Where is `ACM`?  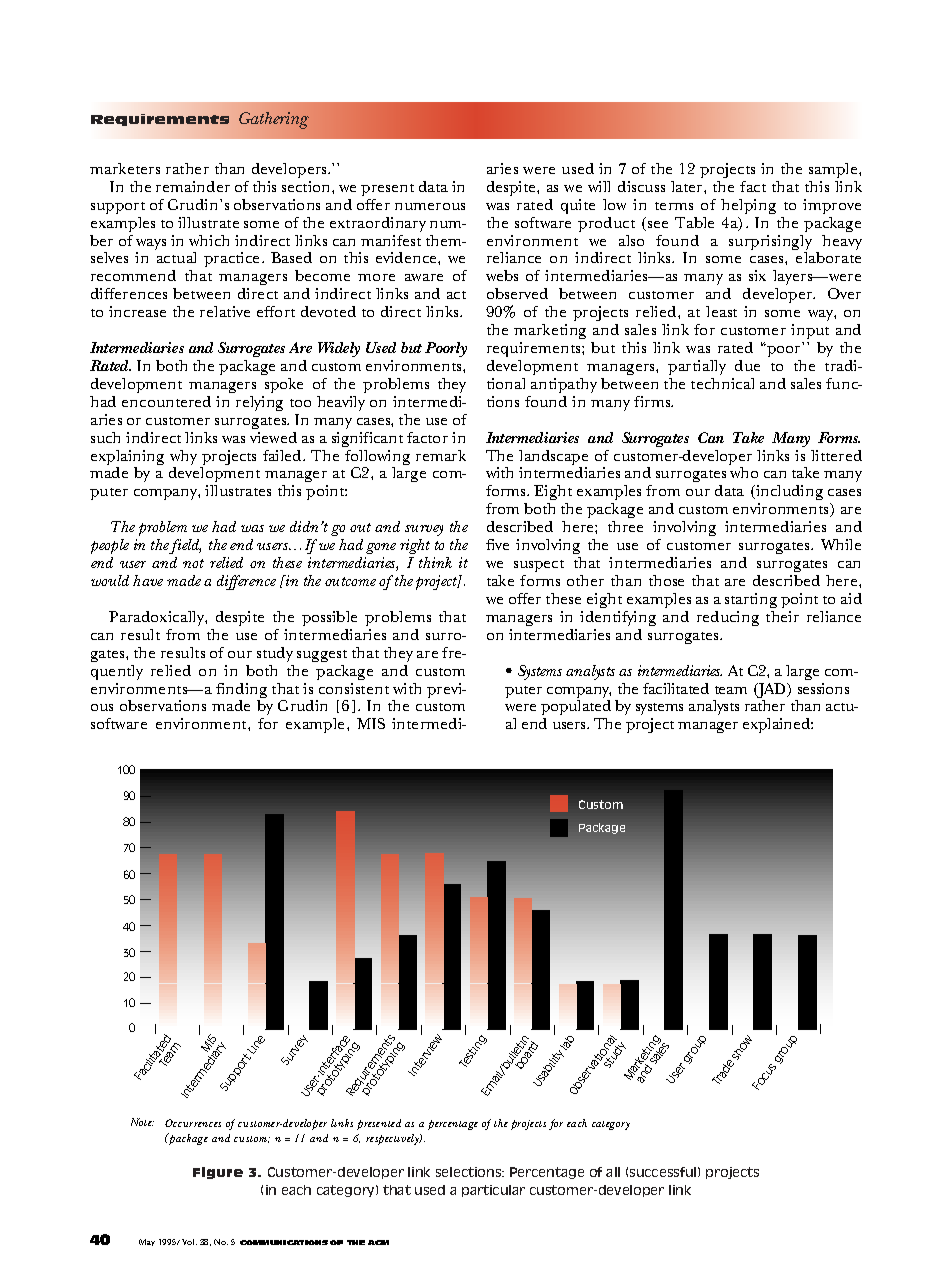
ACM is located at coordinates (378, 1242).
